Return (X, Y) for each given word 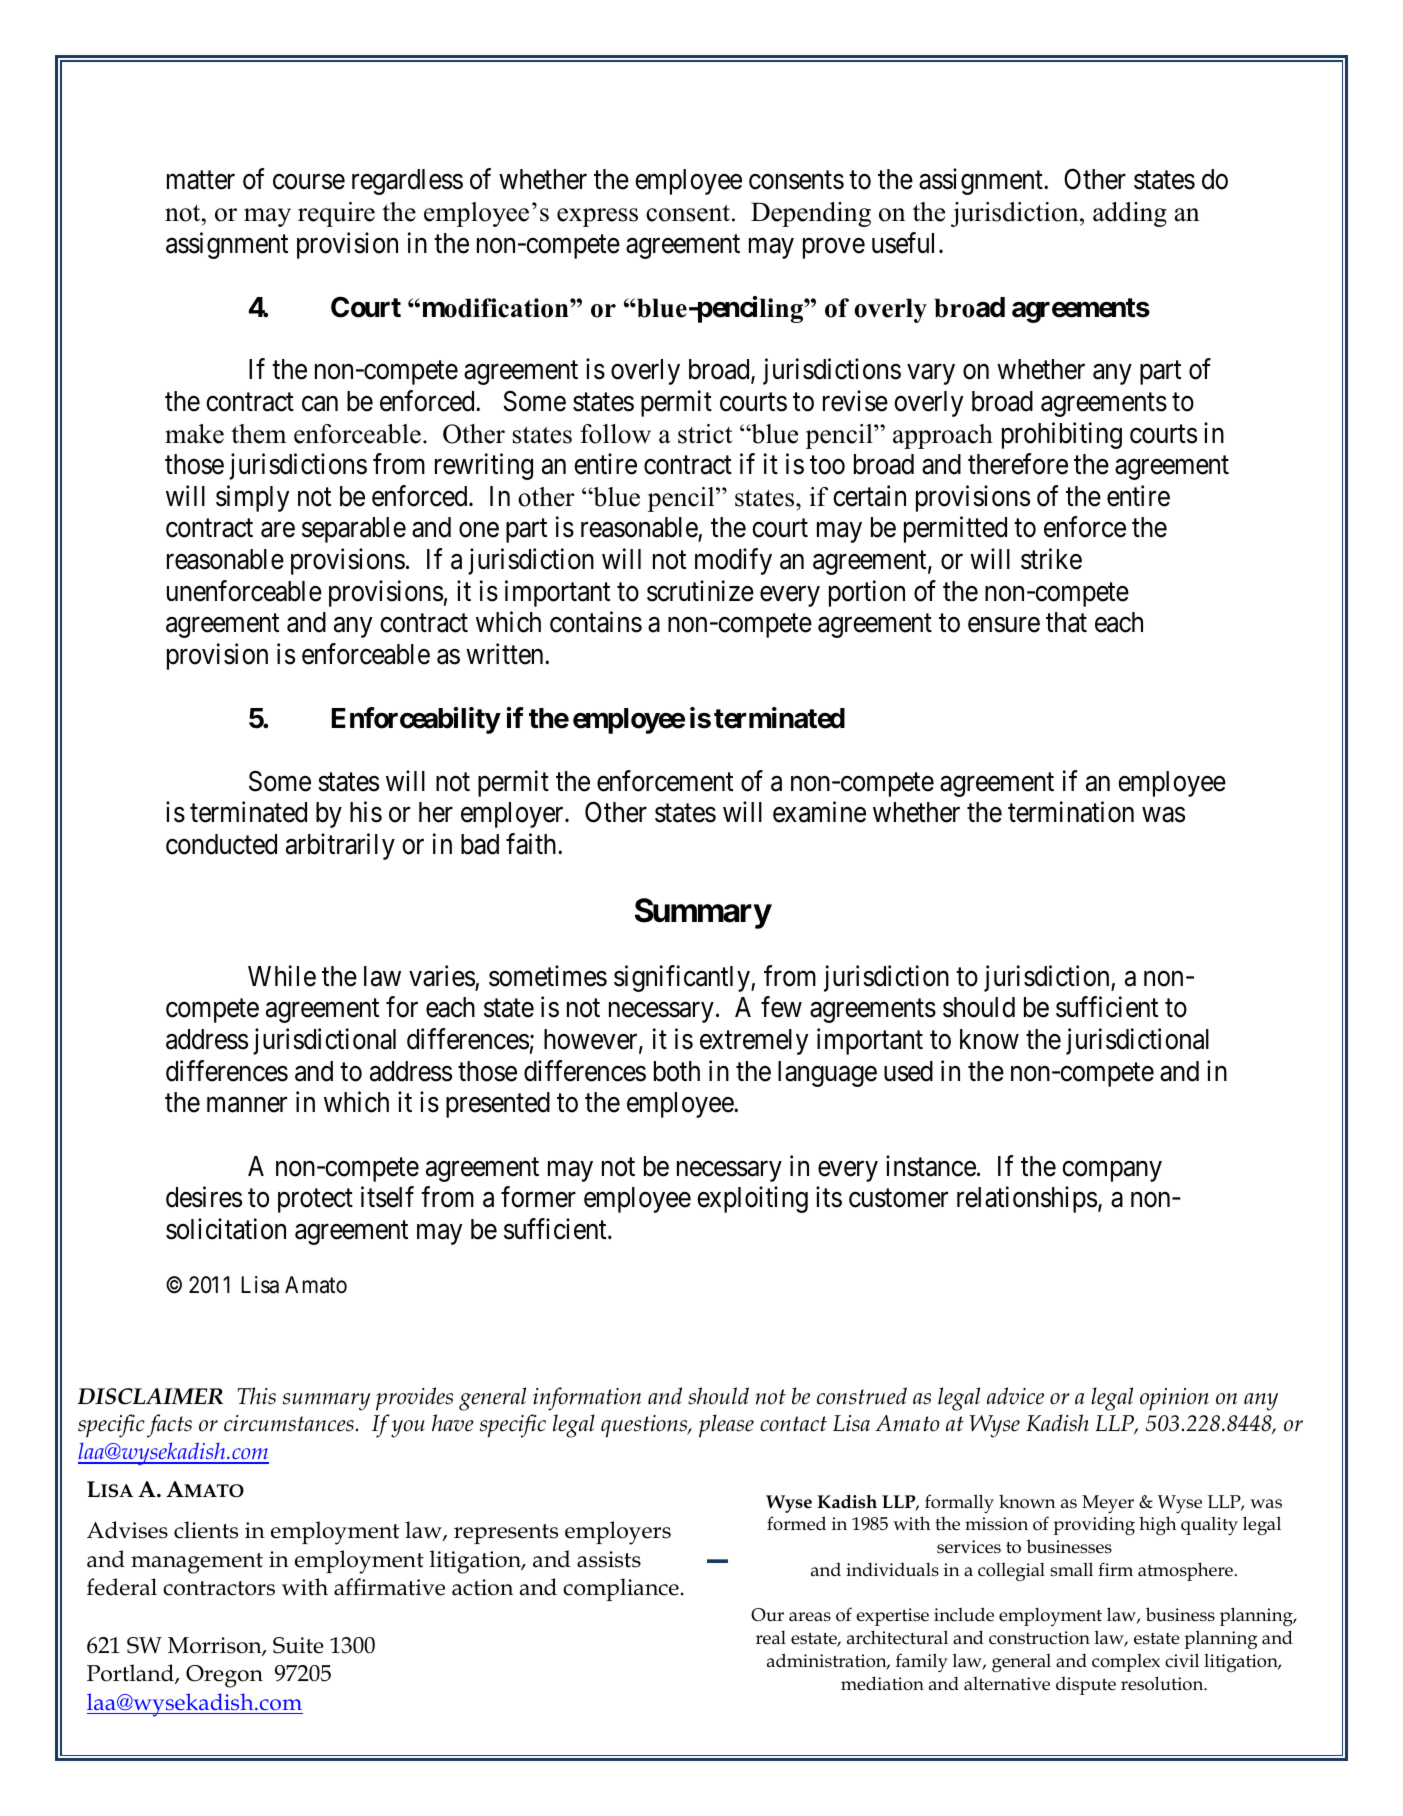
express (597, 217)
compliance (621, 1589)
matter (201, 180)
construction (1039, 1638)
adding (1130, 214)
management (197, 1563)
